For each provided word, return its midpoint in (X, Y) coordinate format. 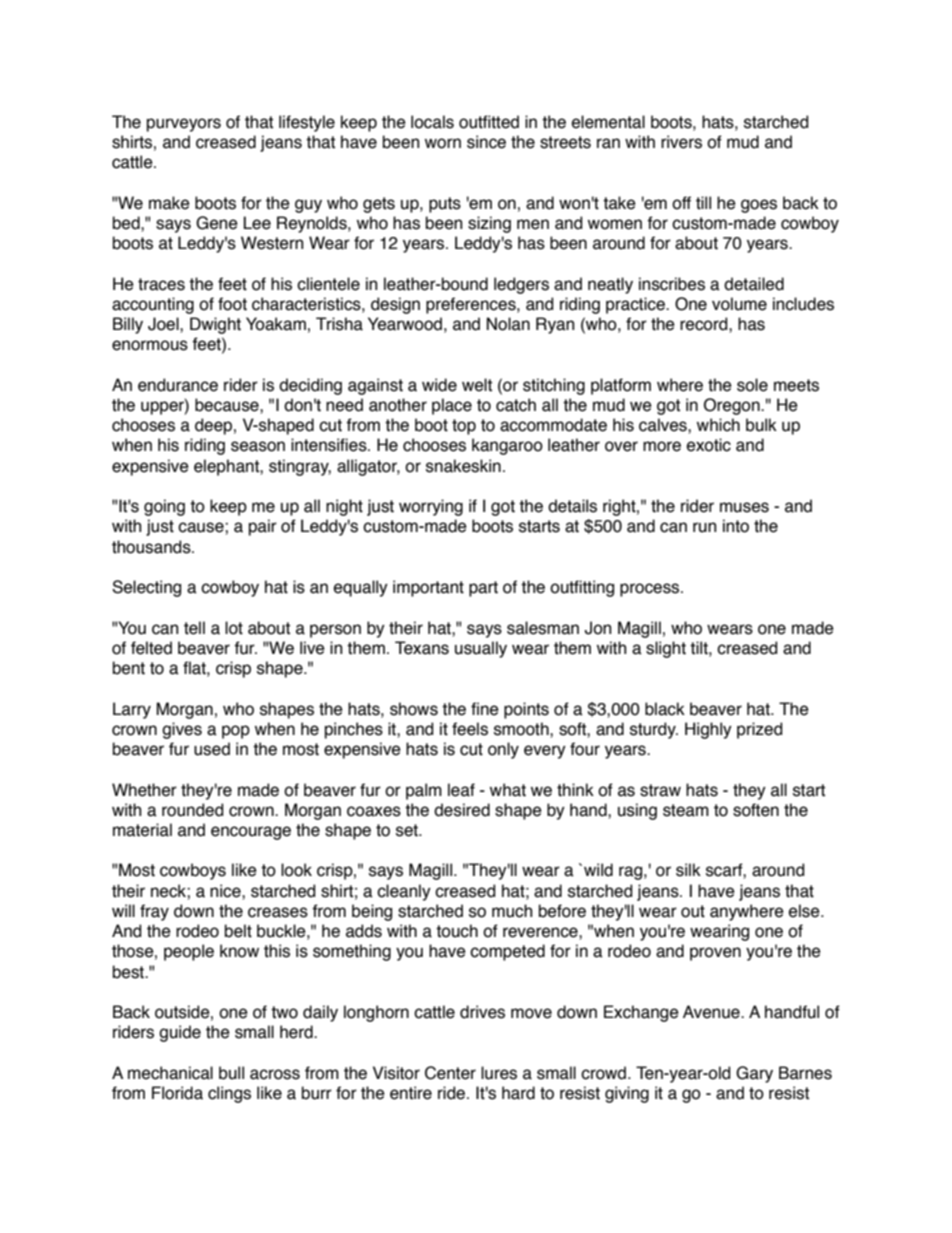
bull (231, 1073)
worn (443, 143)
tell (194, 628)
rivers (681, 142)
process (651, 590)
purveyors (184, 125)
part (483, 589)
